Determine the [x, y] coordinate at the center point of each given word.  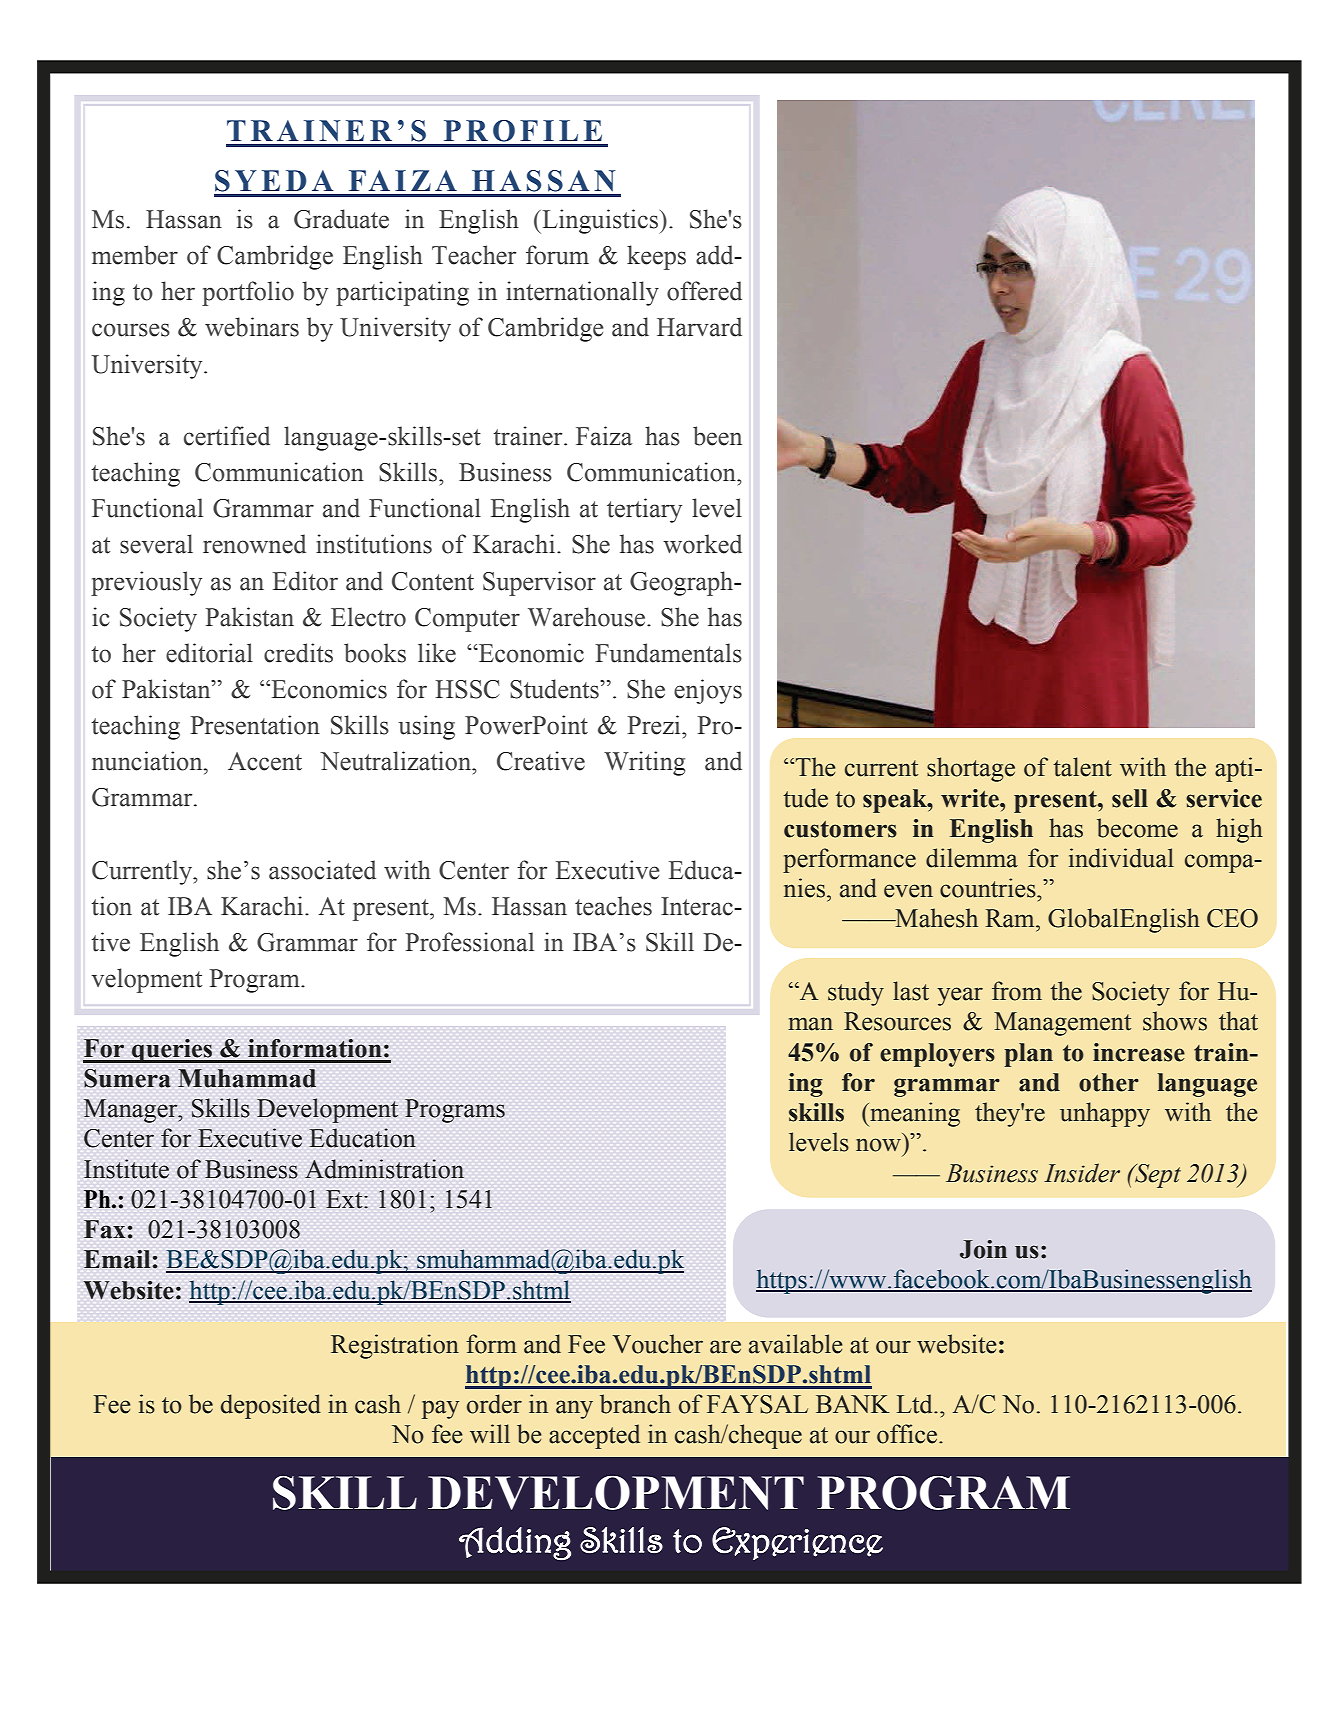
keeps [656, 257]
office [908, 1434]
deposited [271, 1406]
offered [704, 291]
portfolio [248, 293]
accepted [594, 1436]
